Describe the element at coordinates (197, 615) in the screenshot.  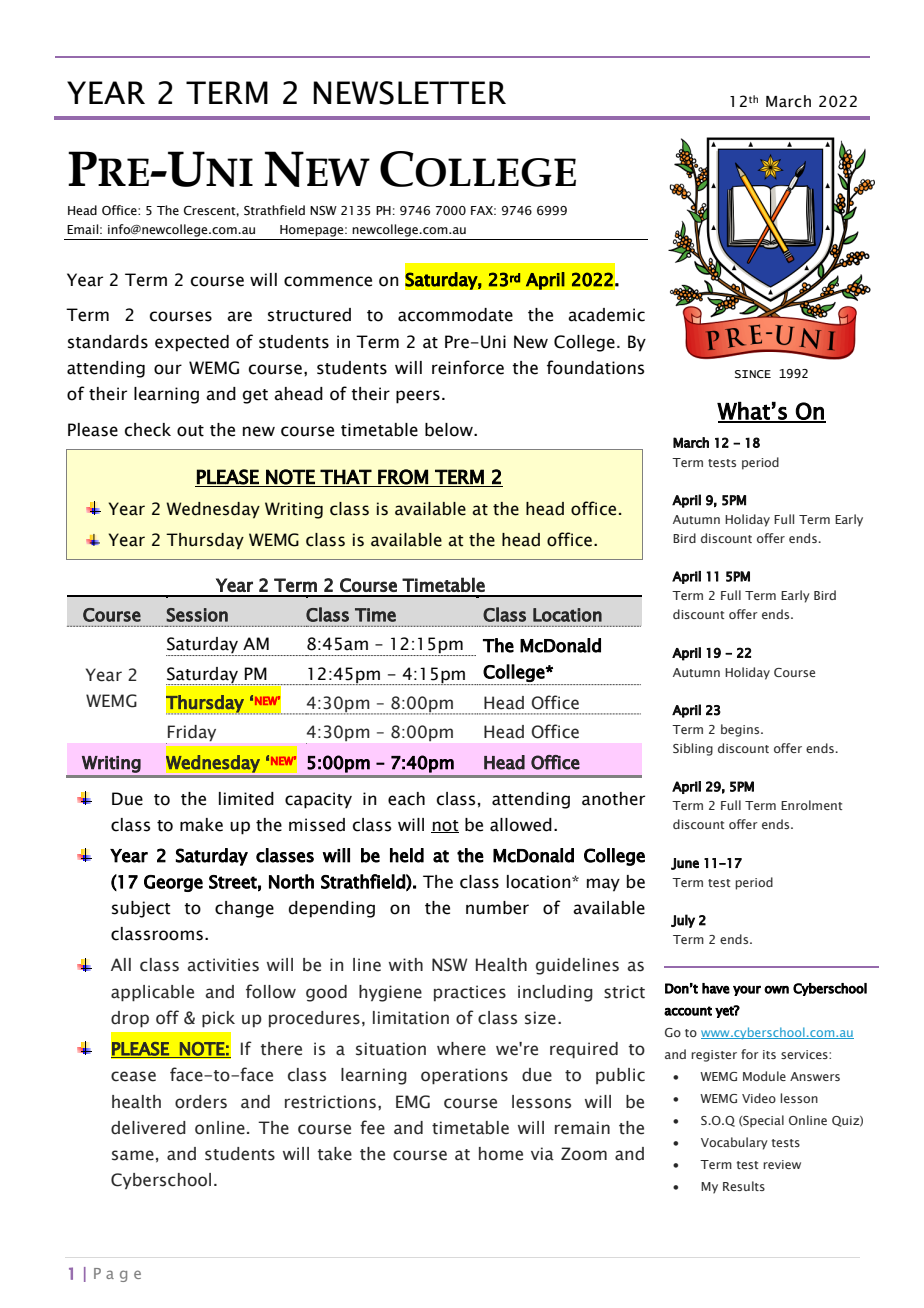
I see `Session` at that location.
